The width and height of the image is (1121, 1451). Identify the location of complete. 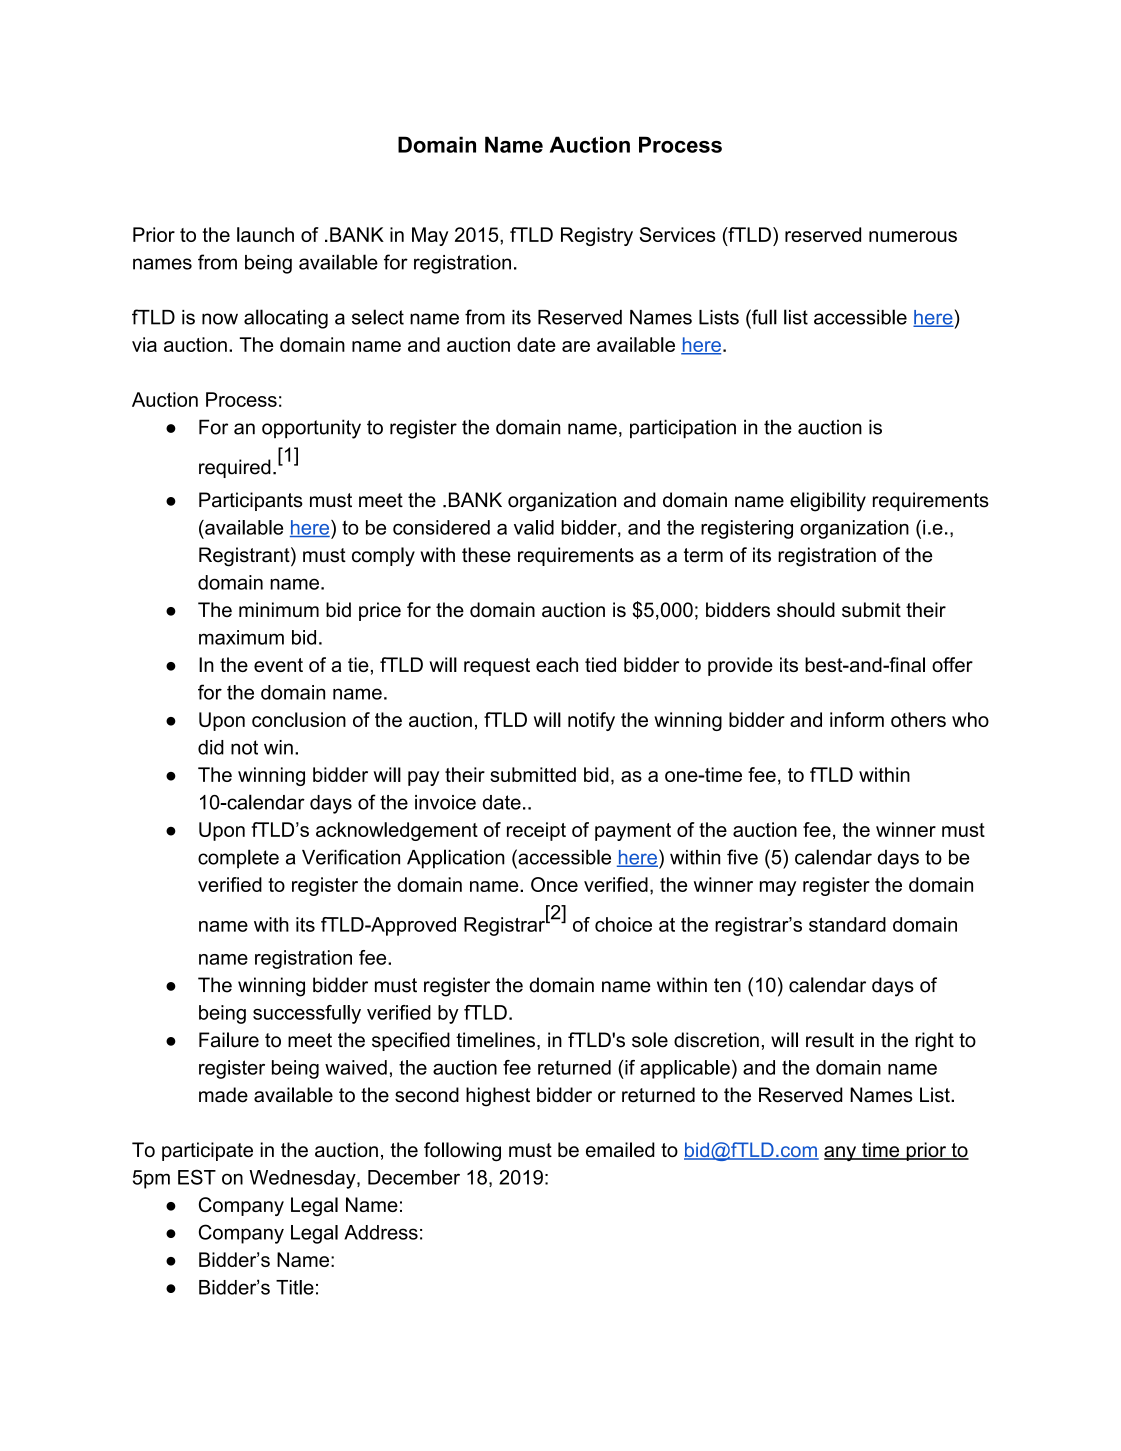
(238, 859).
